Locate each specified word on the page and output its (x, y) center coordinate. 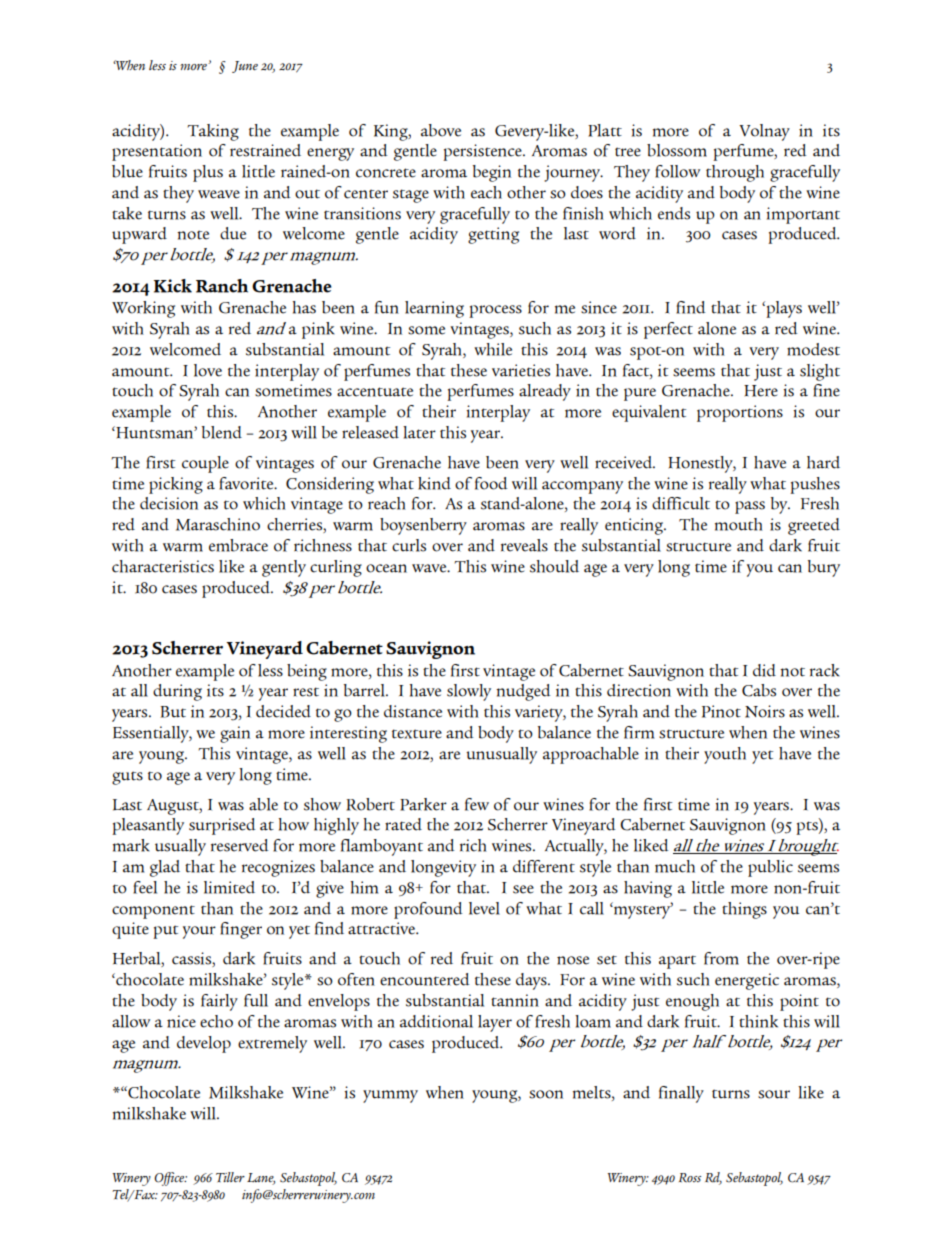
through (735, 173)
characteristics (163, 566)
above (441, 130)
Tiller (230, 1177)
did (764, 670)
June (245, 67)
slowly (469, 692)
